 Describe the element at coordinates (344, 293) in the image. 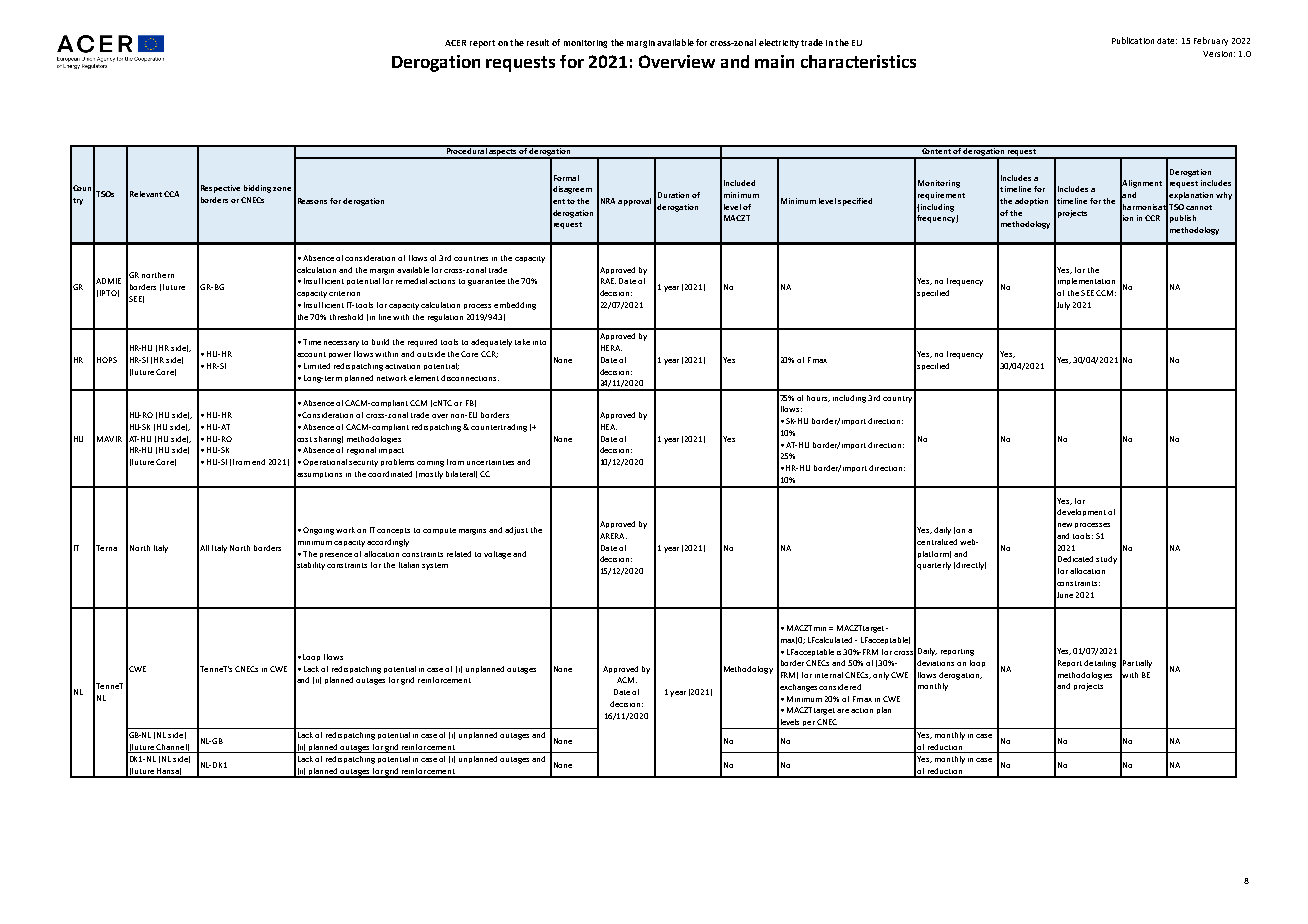

I see `criterion` at that location.
